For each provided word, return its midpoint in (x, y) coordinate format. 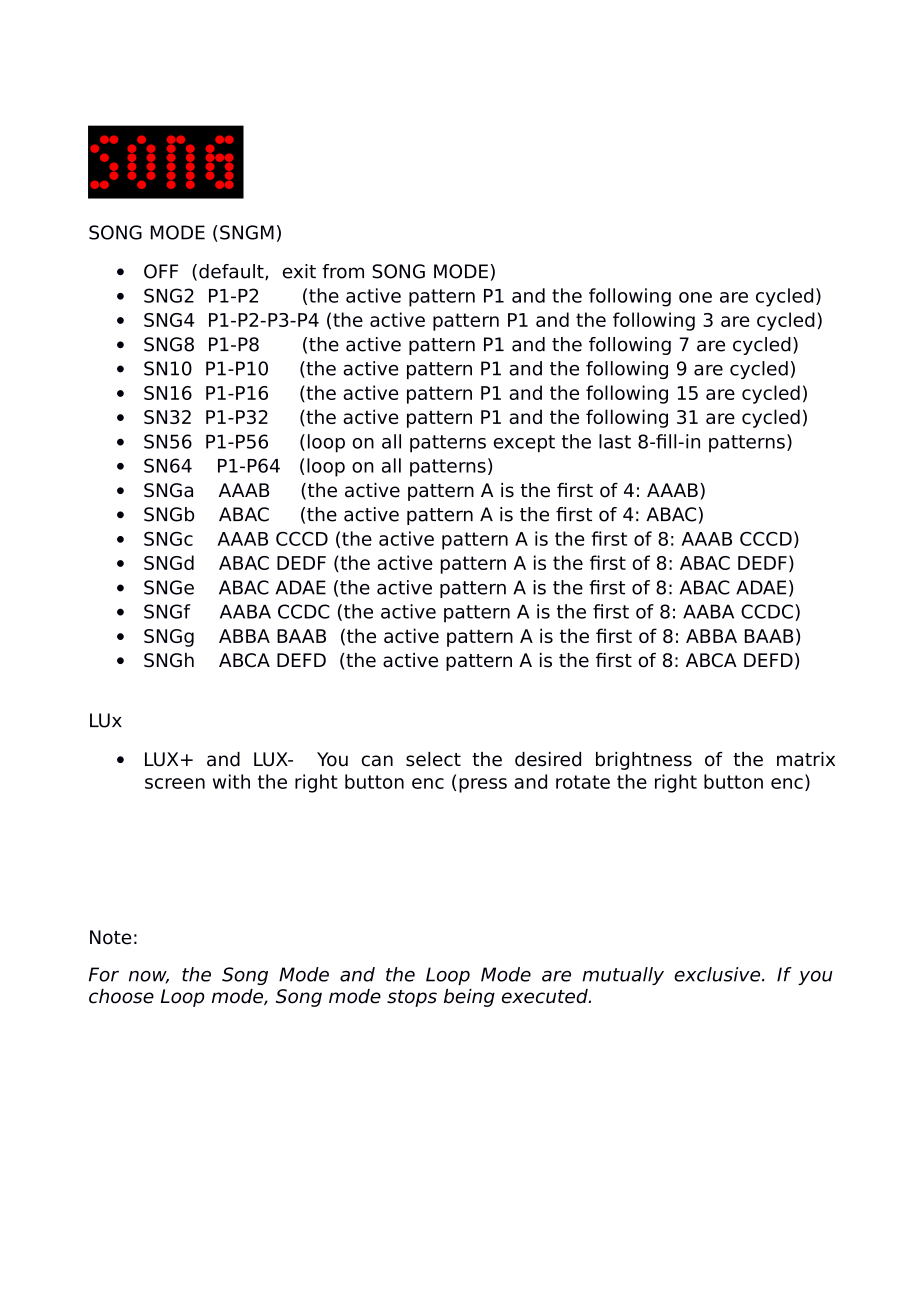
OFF (161, 271)
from (343, 271)
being (469, 998)
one (695, 297)
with (231, 781)
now (149, 977)
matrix (806, 759)
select (433, 759)
